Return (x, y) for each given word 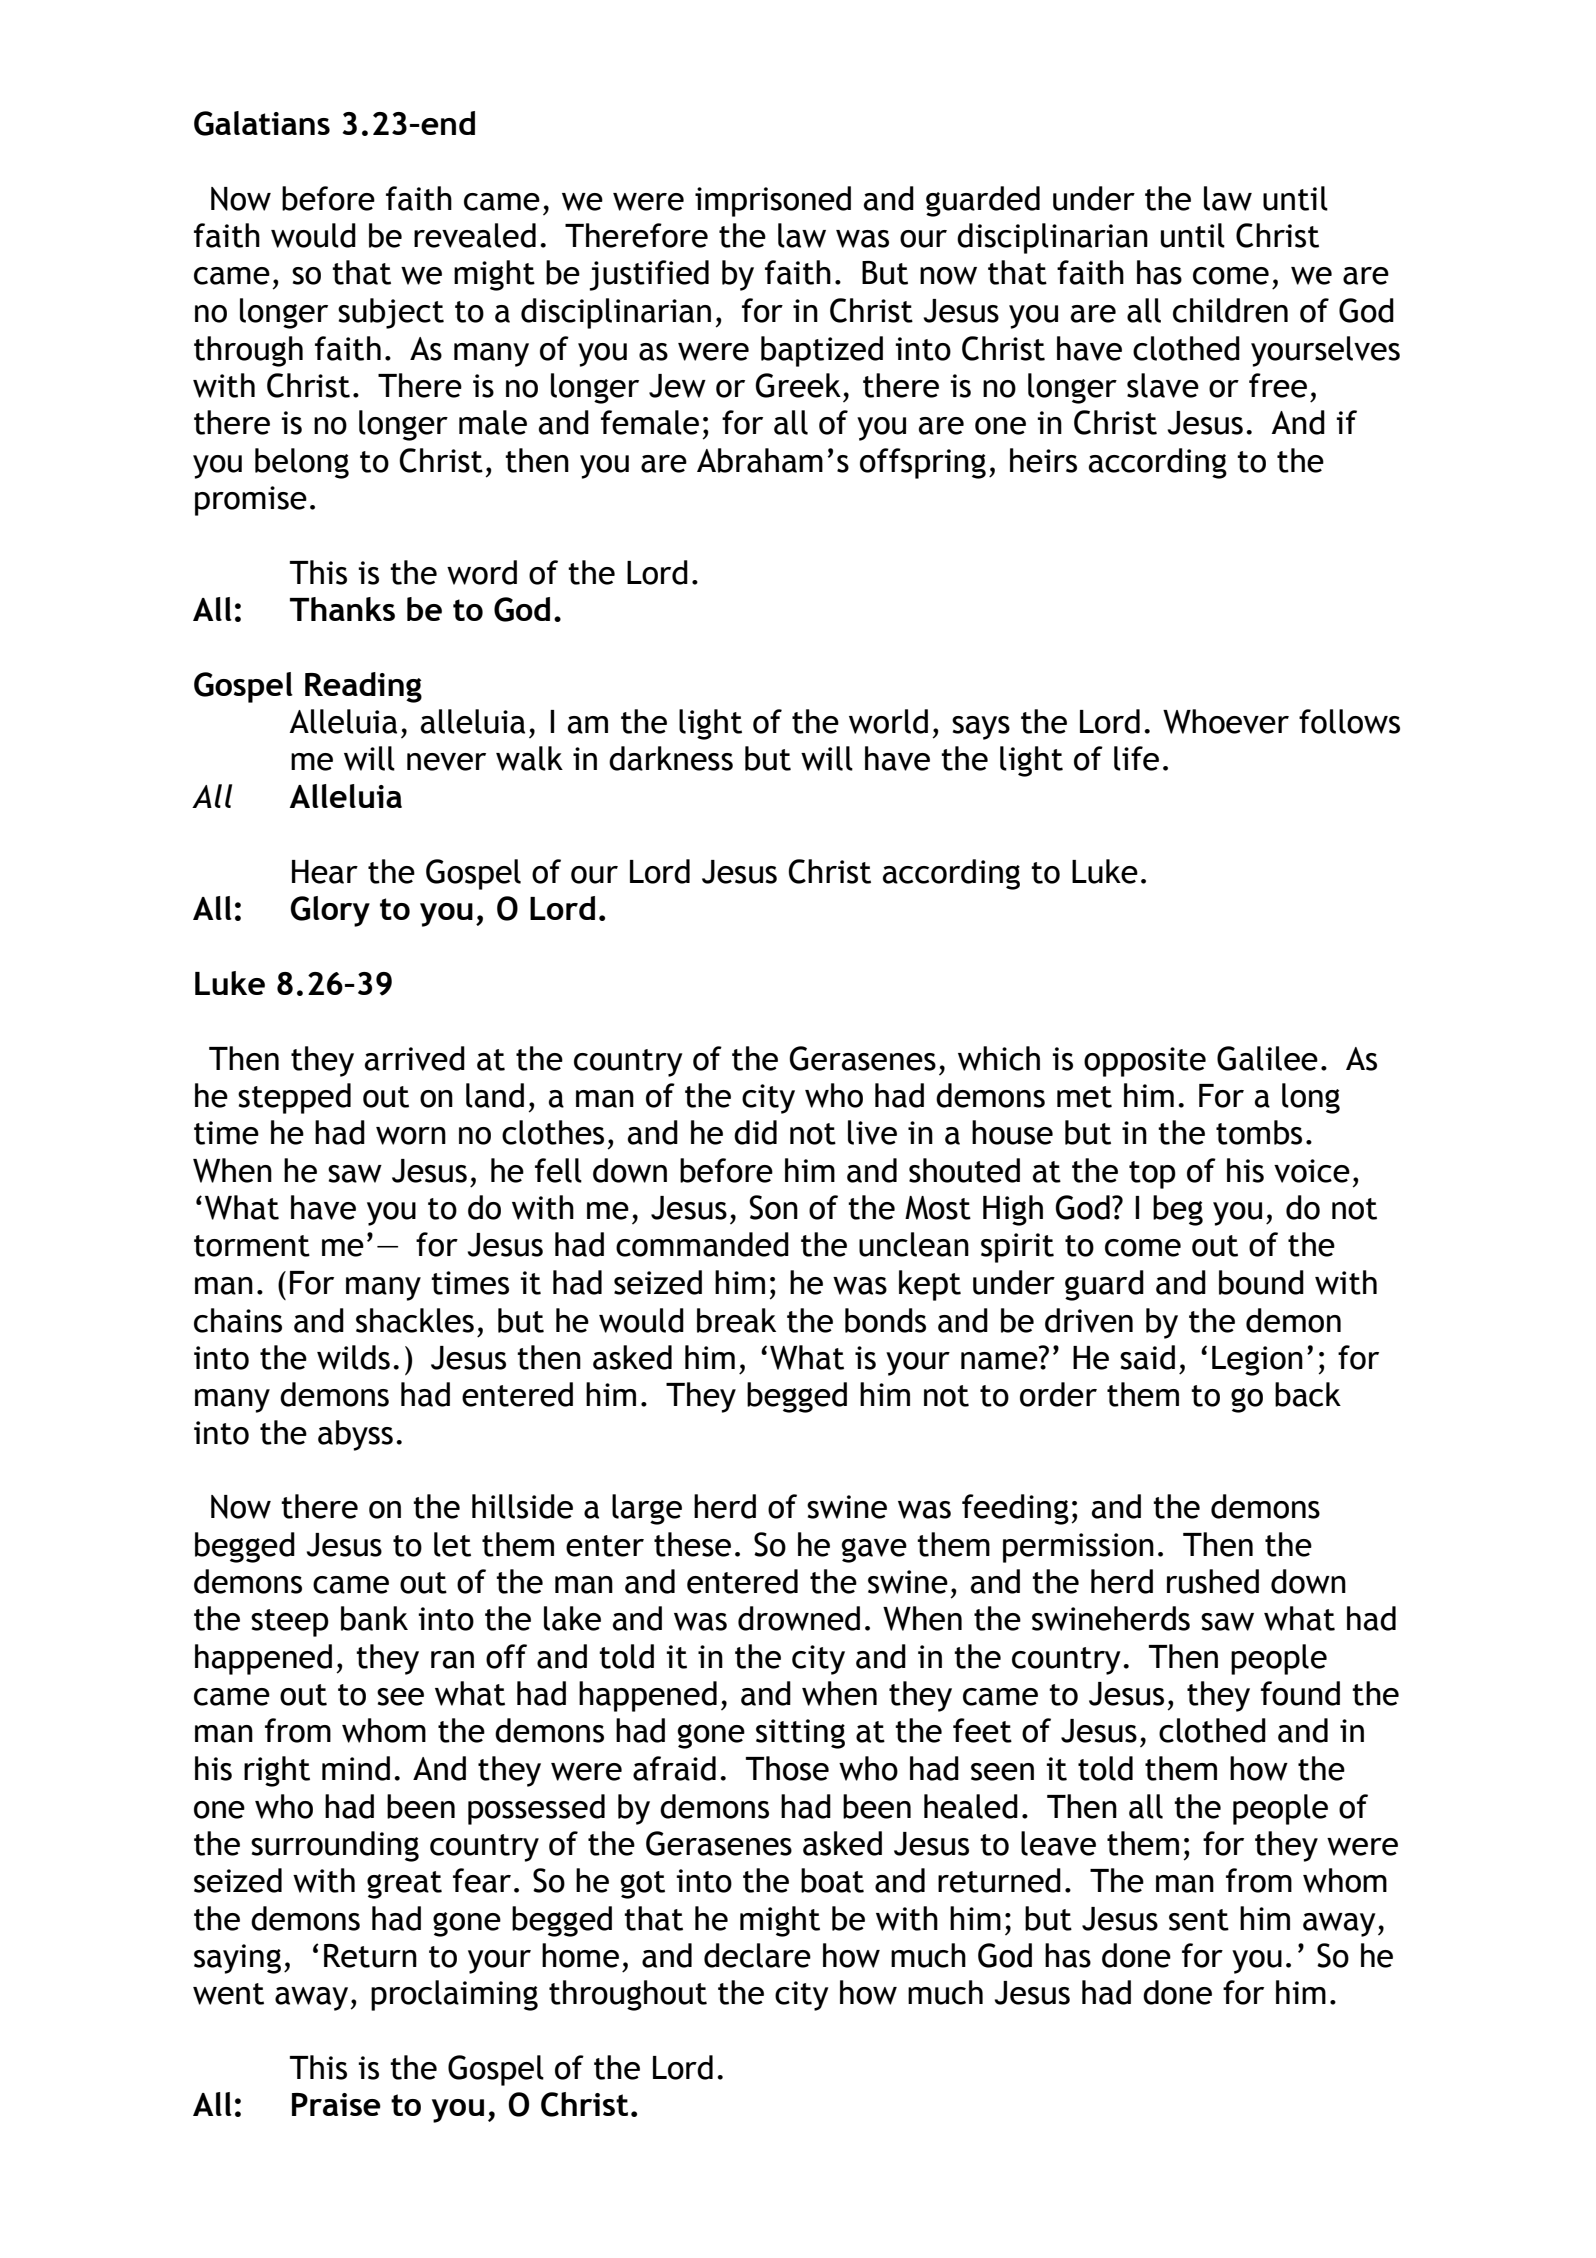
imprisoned (773, 201)
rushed (1213, 1581)
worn (411, 1136)
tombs (1259, 1132)
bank (374, 1618)
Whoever (1226, 721)
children (1230, 310)
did (755, 1132)
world (888, 721)
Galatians (262, 123)
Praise (336, 2104)
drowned (799, 1618)
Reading (363, 687)
